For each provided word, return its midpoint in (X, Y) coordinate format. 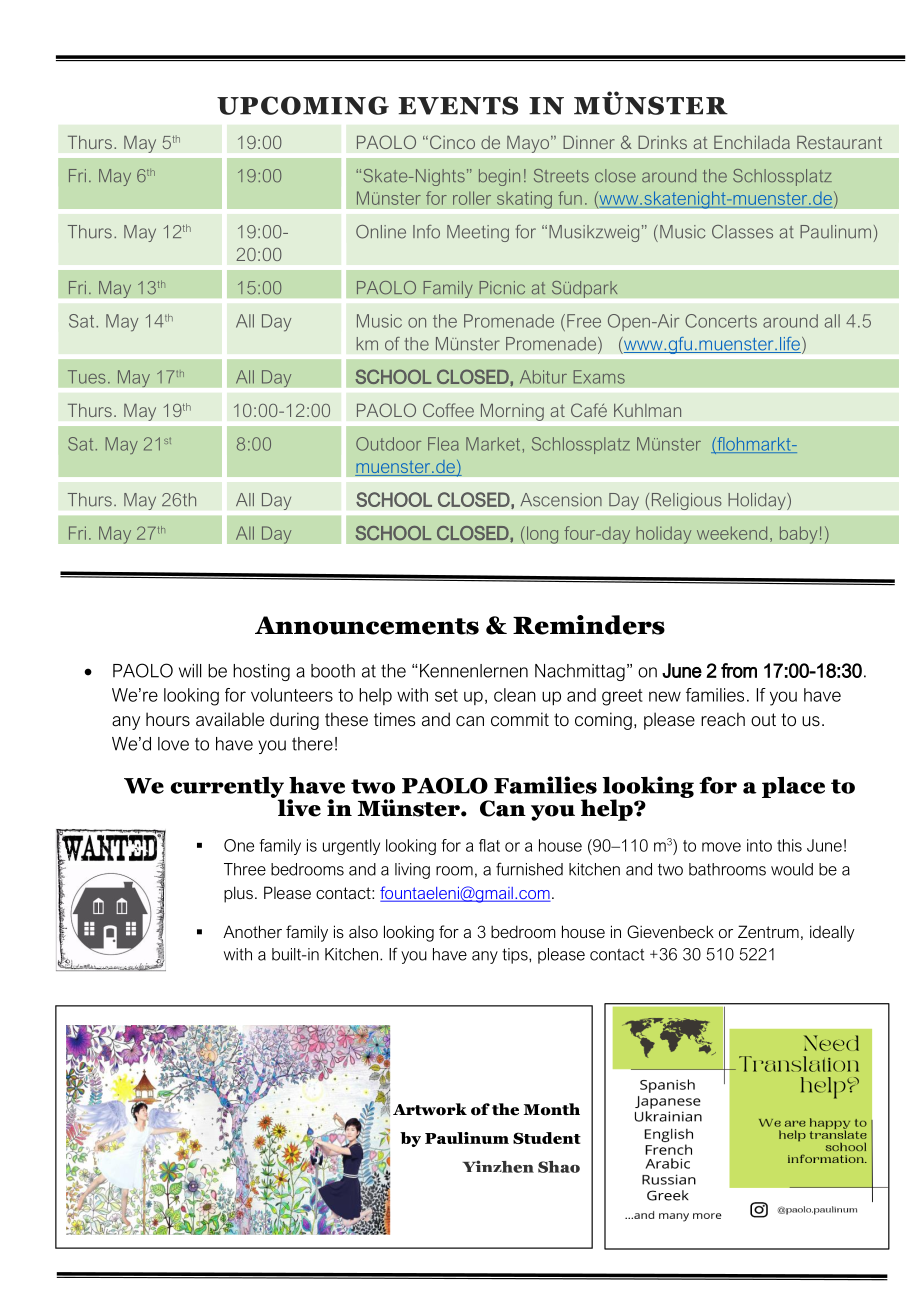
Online (381, 232)
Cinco (452, 142)
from (739, 670)
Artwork (430, 1109)
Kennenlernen (474, 671)
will (190, 671)
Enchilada (752, 142)
